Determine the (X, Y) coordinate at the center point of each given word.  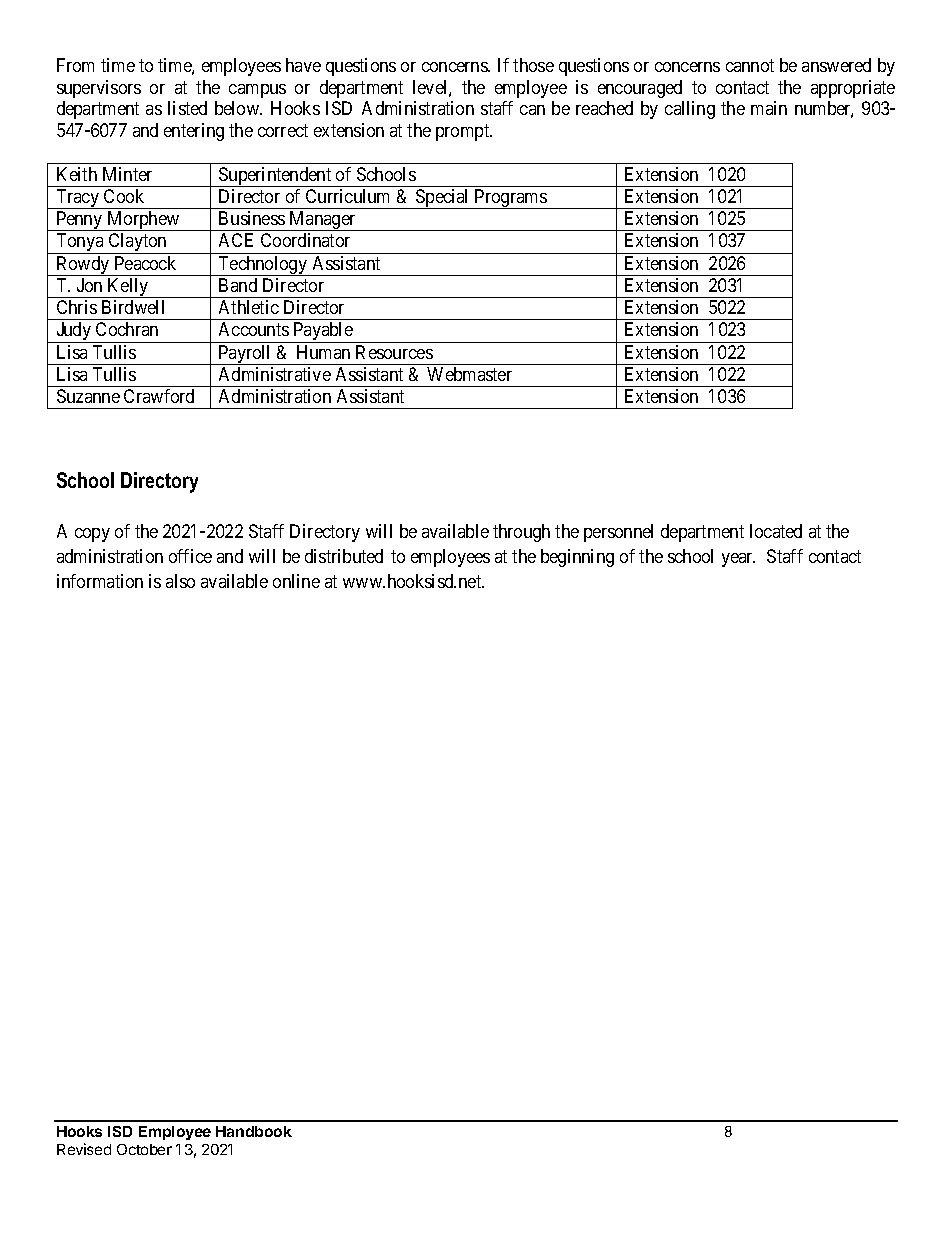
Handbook (254, 1131)
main (769, 108)
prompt (464, 132)
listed (187, 108)
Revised (84, 1149)
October (144, 1149)
